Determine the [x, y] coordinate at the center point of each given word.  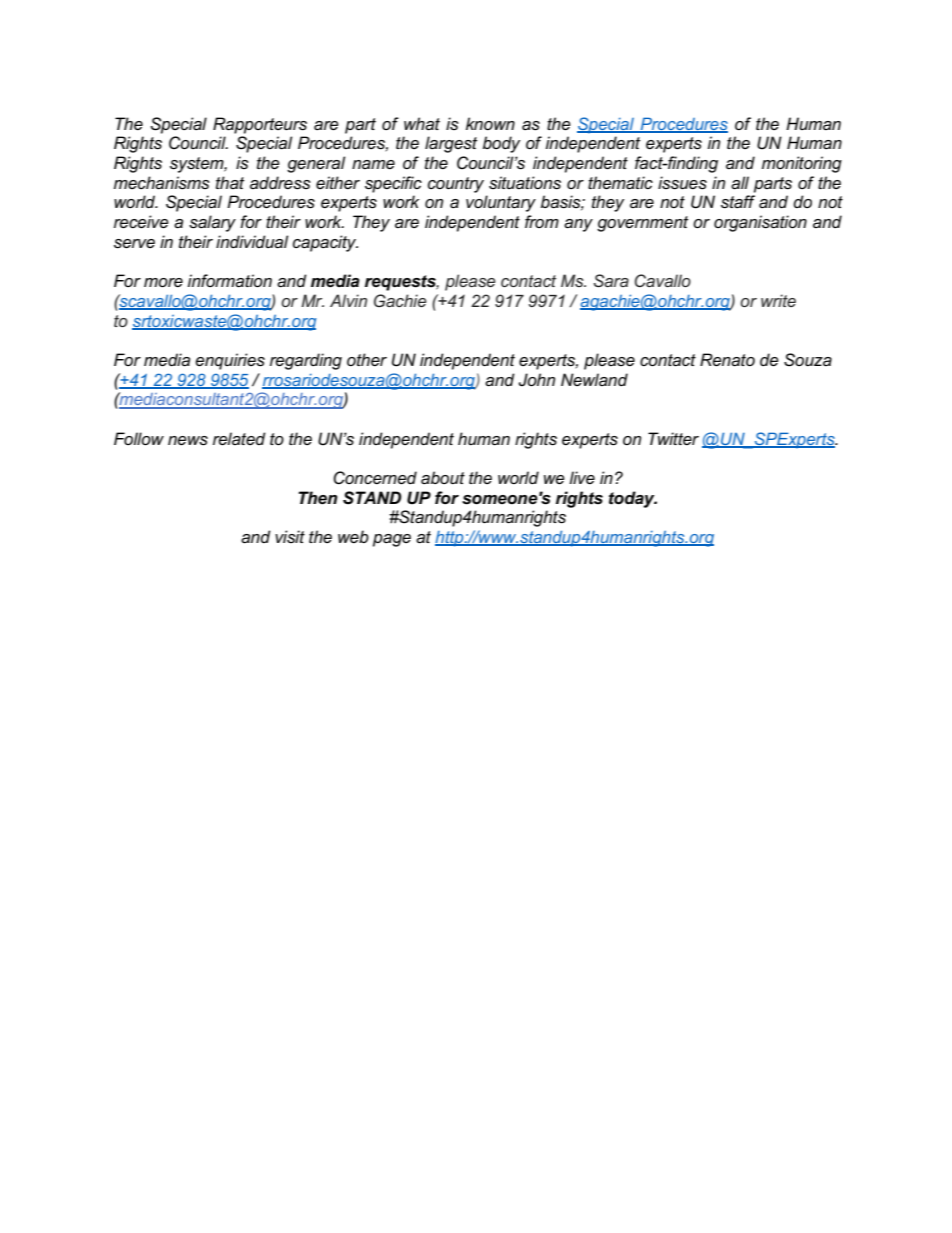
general [316, 164]
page [392, 540]
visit [290, 536]
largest [451, 144]
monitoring [802, 164]
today [633, 499]
